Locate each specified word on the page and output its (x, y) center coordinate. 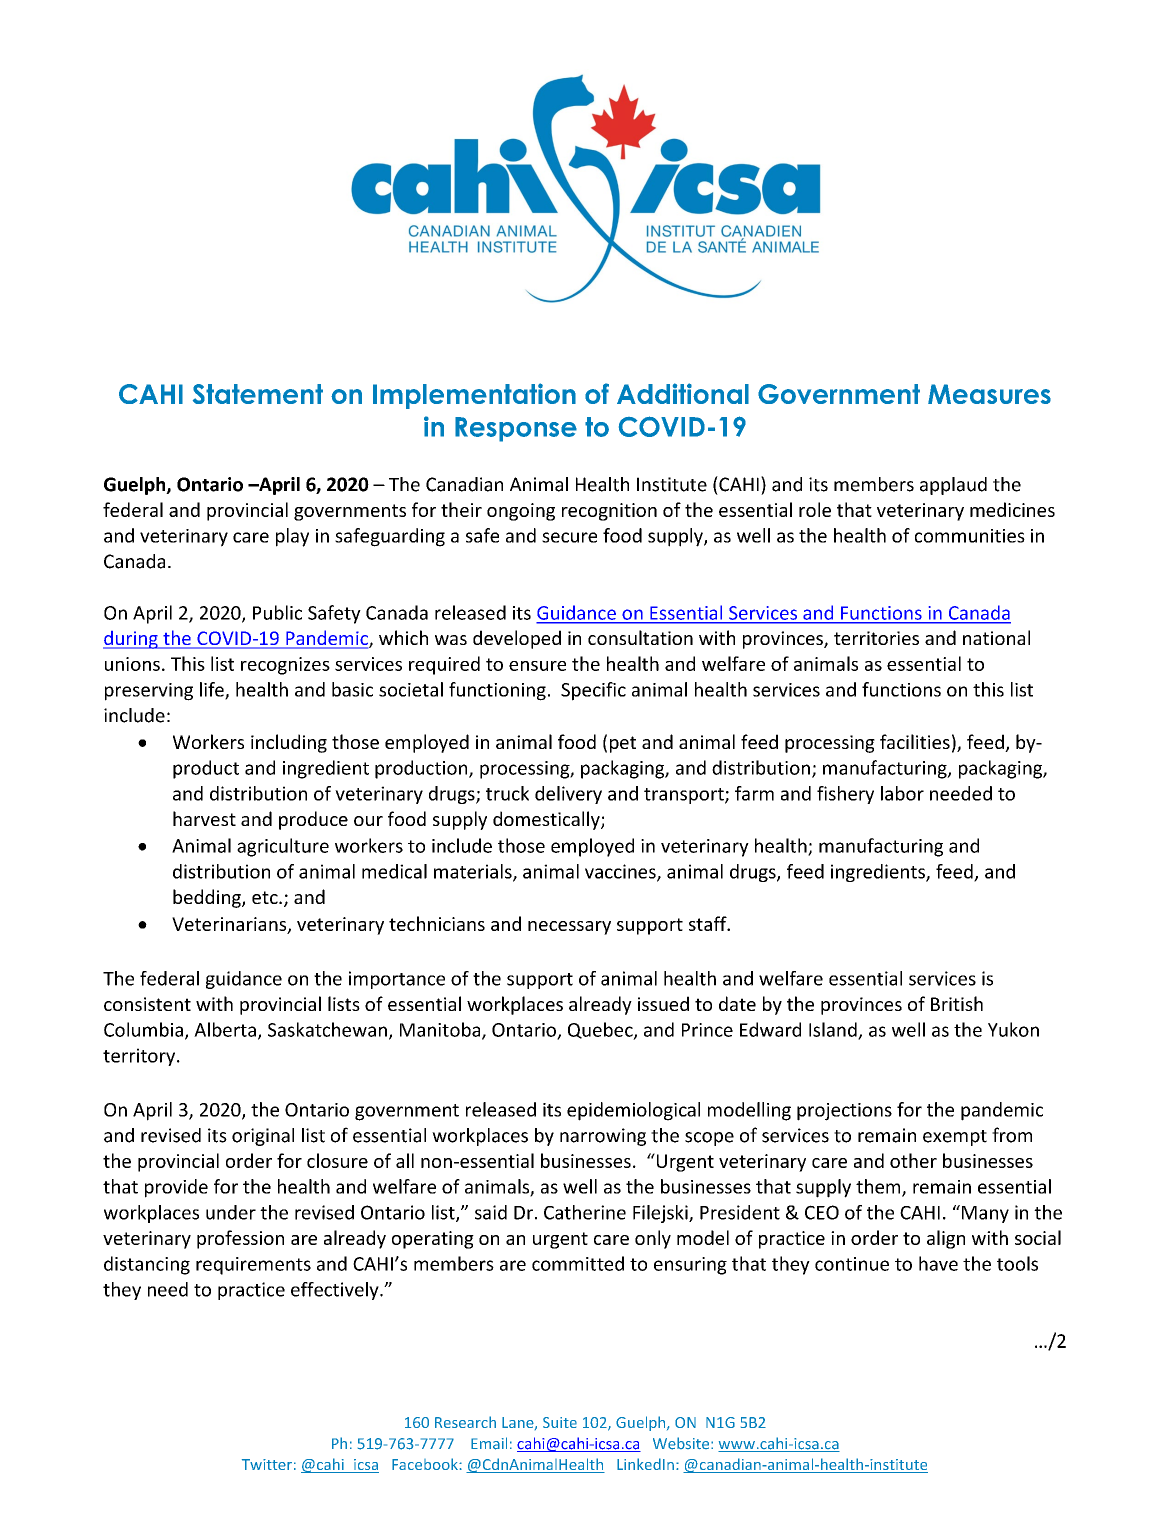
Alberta (225, 1029)
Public (277, 612)
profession (240, 1239)
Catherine (585, 1212)
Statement (258, 394)
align (946, 1239)
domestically (547, 820)
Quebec (601, 1031)
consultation (640, 637)
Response (516, 429)
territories (876, 638)
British (957, 1003)
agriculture (283, 847)
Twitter (267, 1464)
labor (902, 793)
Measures (989, 394)
